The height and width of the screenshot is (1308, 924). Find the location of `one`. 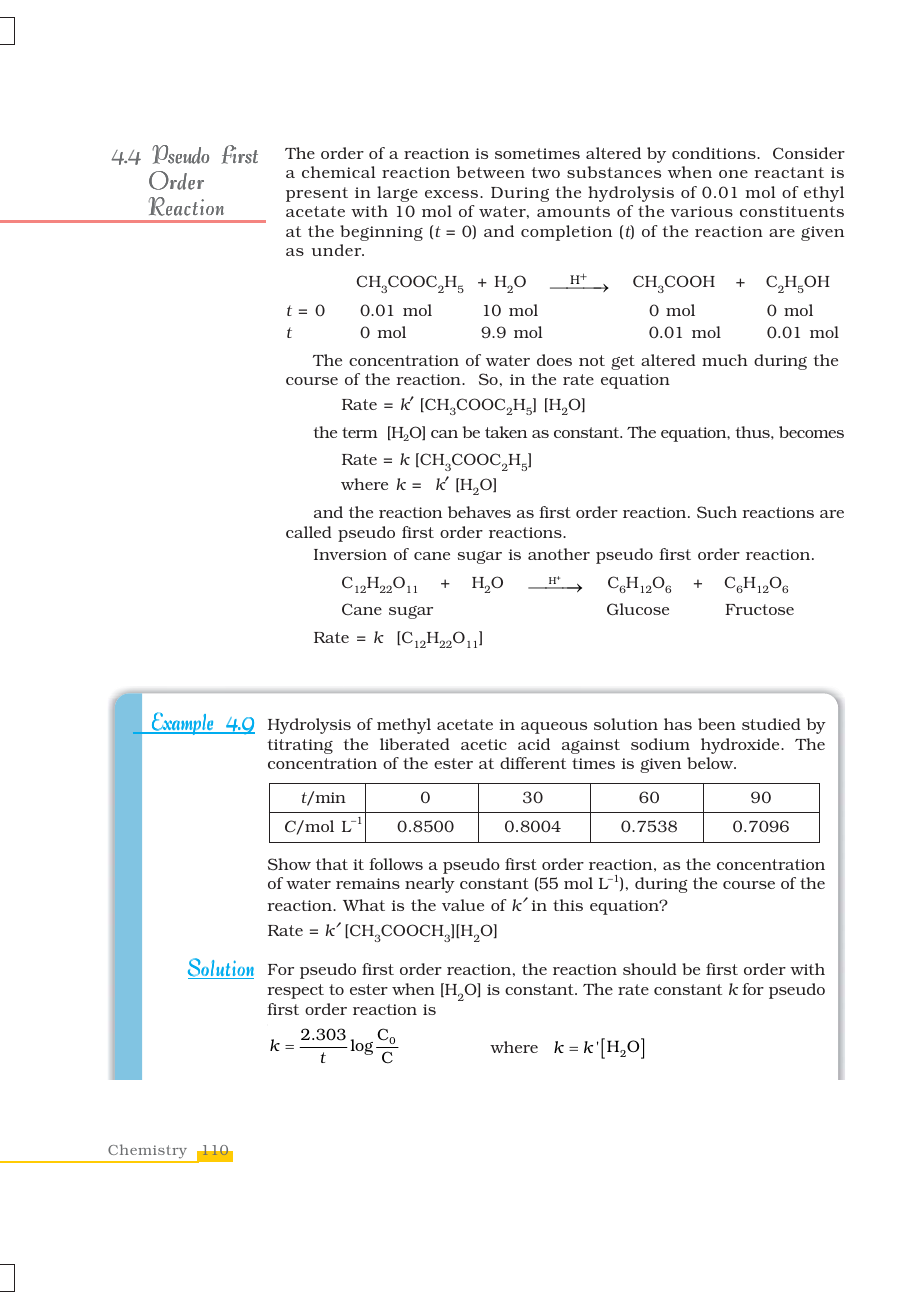

one is located at coordinates (733, 174).
